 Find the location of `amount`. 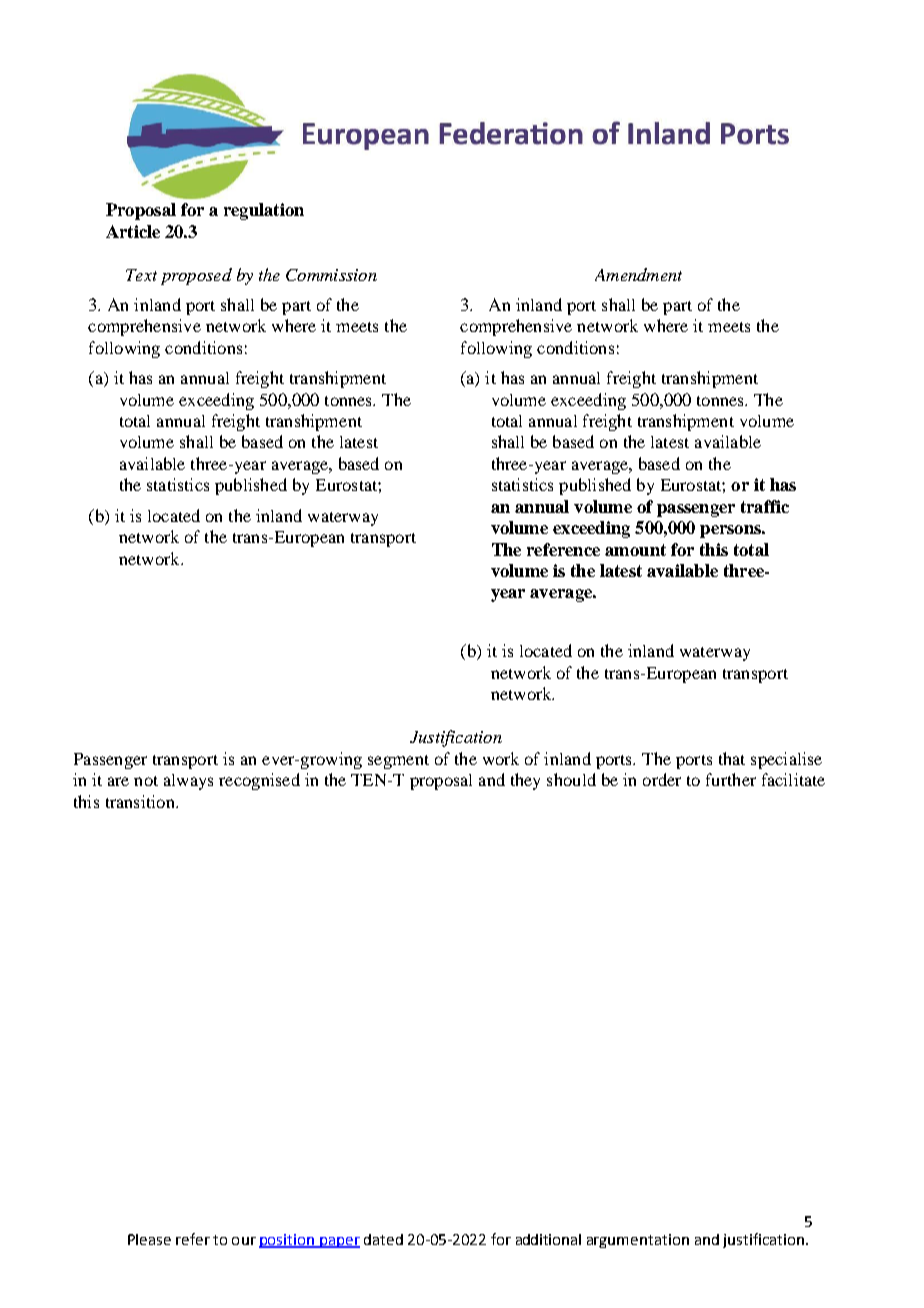

amount is located at coordinates (635, 550).
